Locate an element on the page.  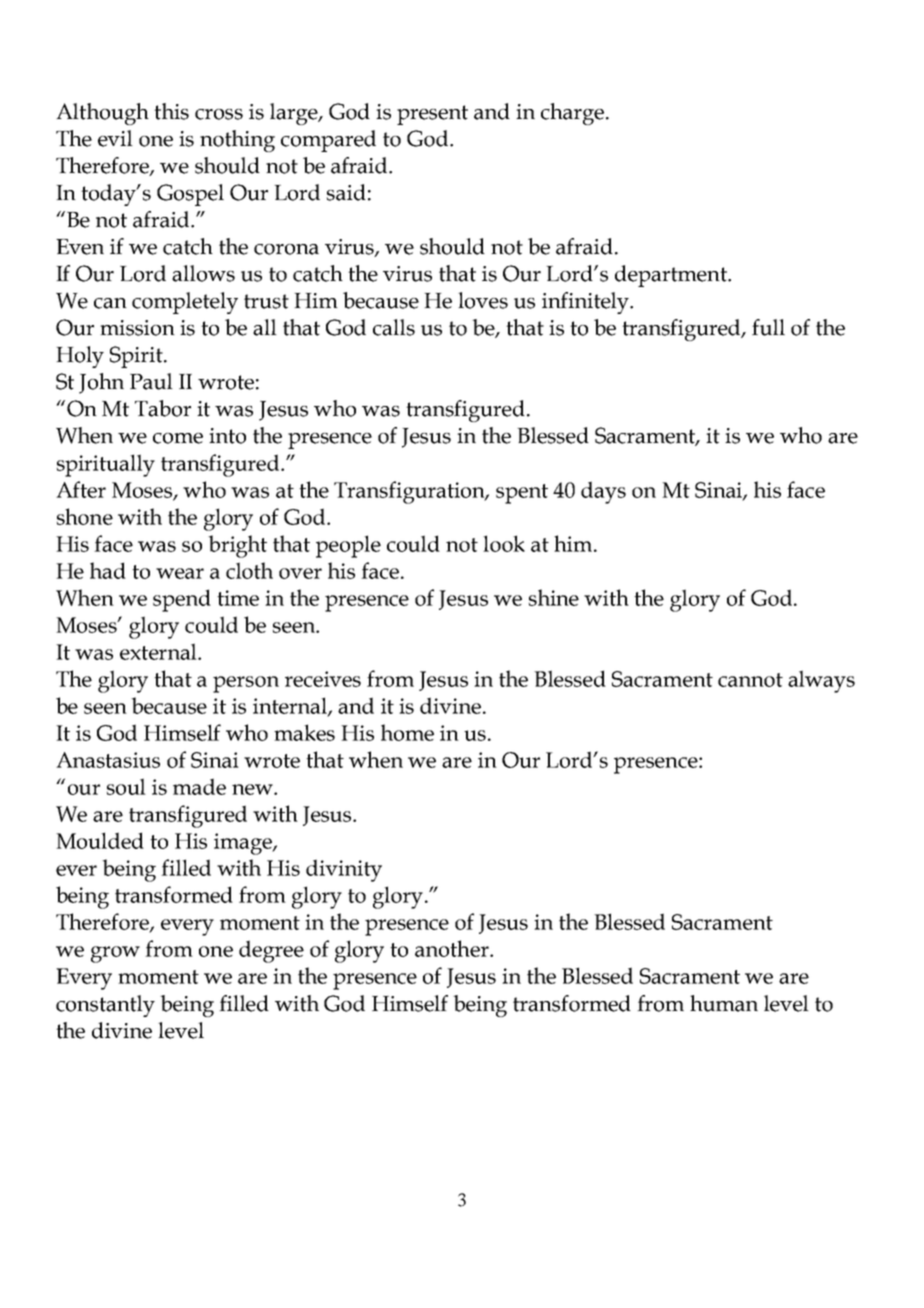
made is located at coordinates (199, 786).
